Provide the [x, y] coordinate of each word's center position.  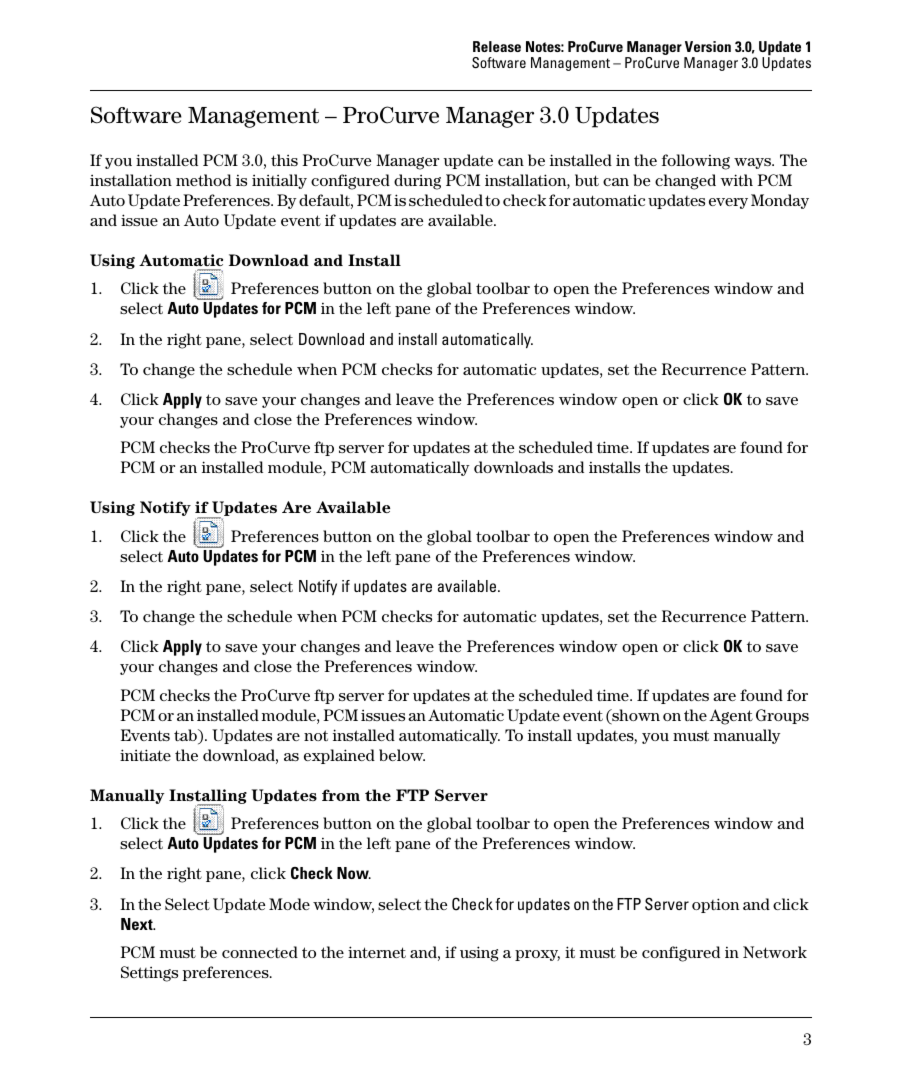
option [715, 905]
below [402, 755]
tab [186, 736]
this [284, 160]
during [417, 182]
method [203, 180]
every [728, 203]
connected [260, 952]
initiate [145, 755]
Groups [782, 716]
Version [708, 46]
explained [339, 756]
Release [497, 46]
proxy [537, 955]
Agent [731, 717]
